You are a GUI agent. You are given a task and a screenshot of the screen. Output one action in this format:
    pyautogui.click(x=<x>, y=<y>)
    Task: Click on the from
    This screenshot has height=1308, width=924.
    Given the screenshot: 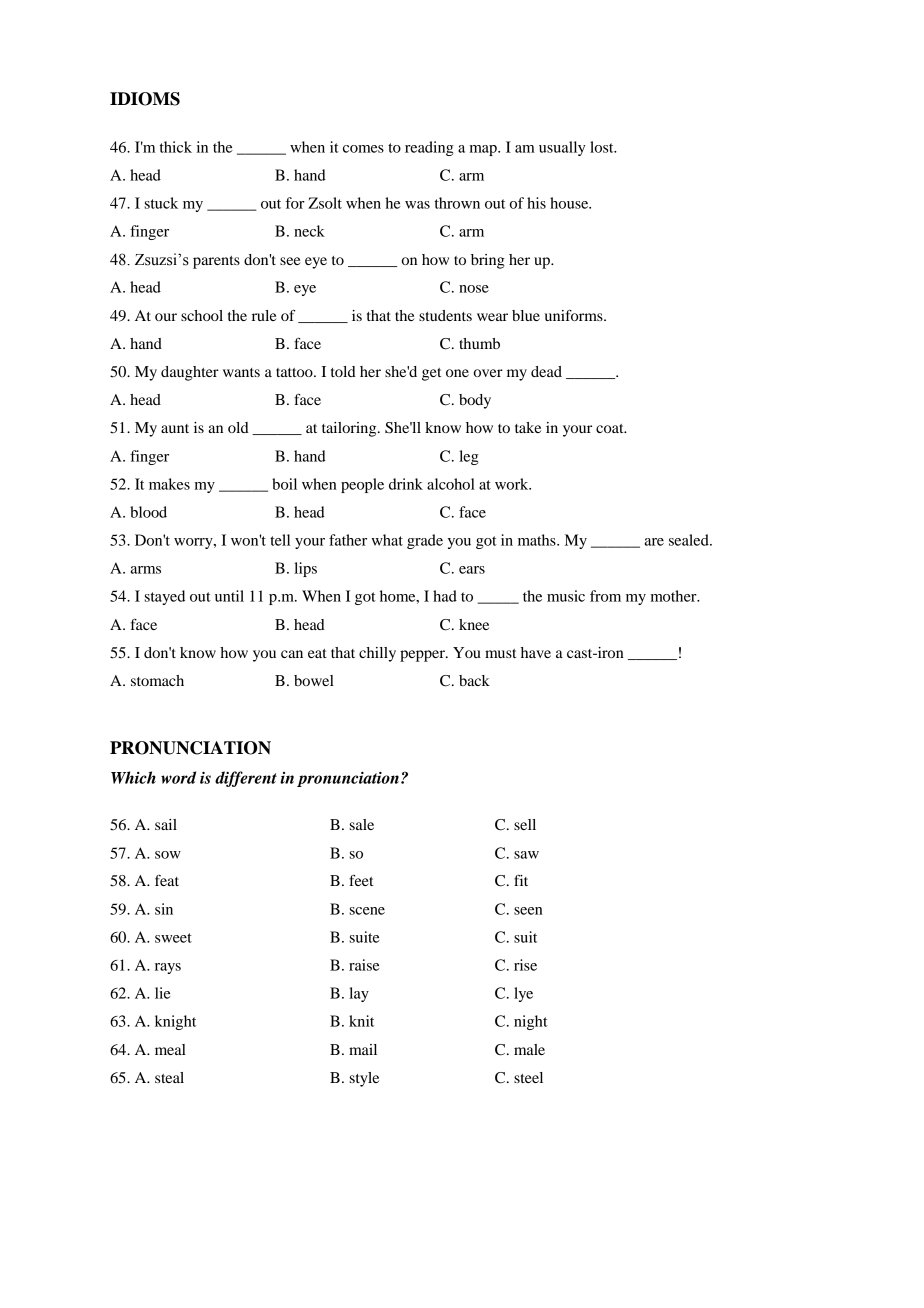 What is the action you would take?
    pyautogui.click(x=605, y=596)
